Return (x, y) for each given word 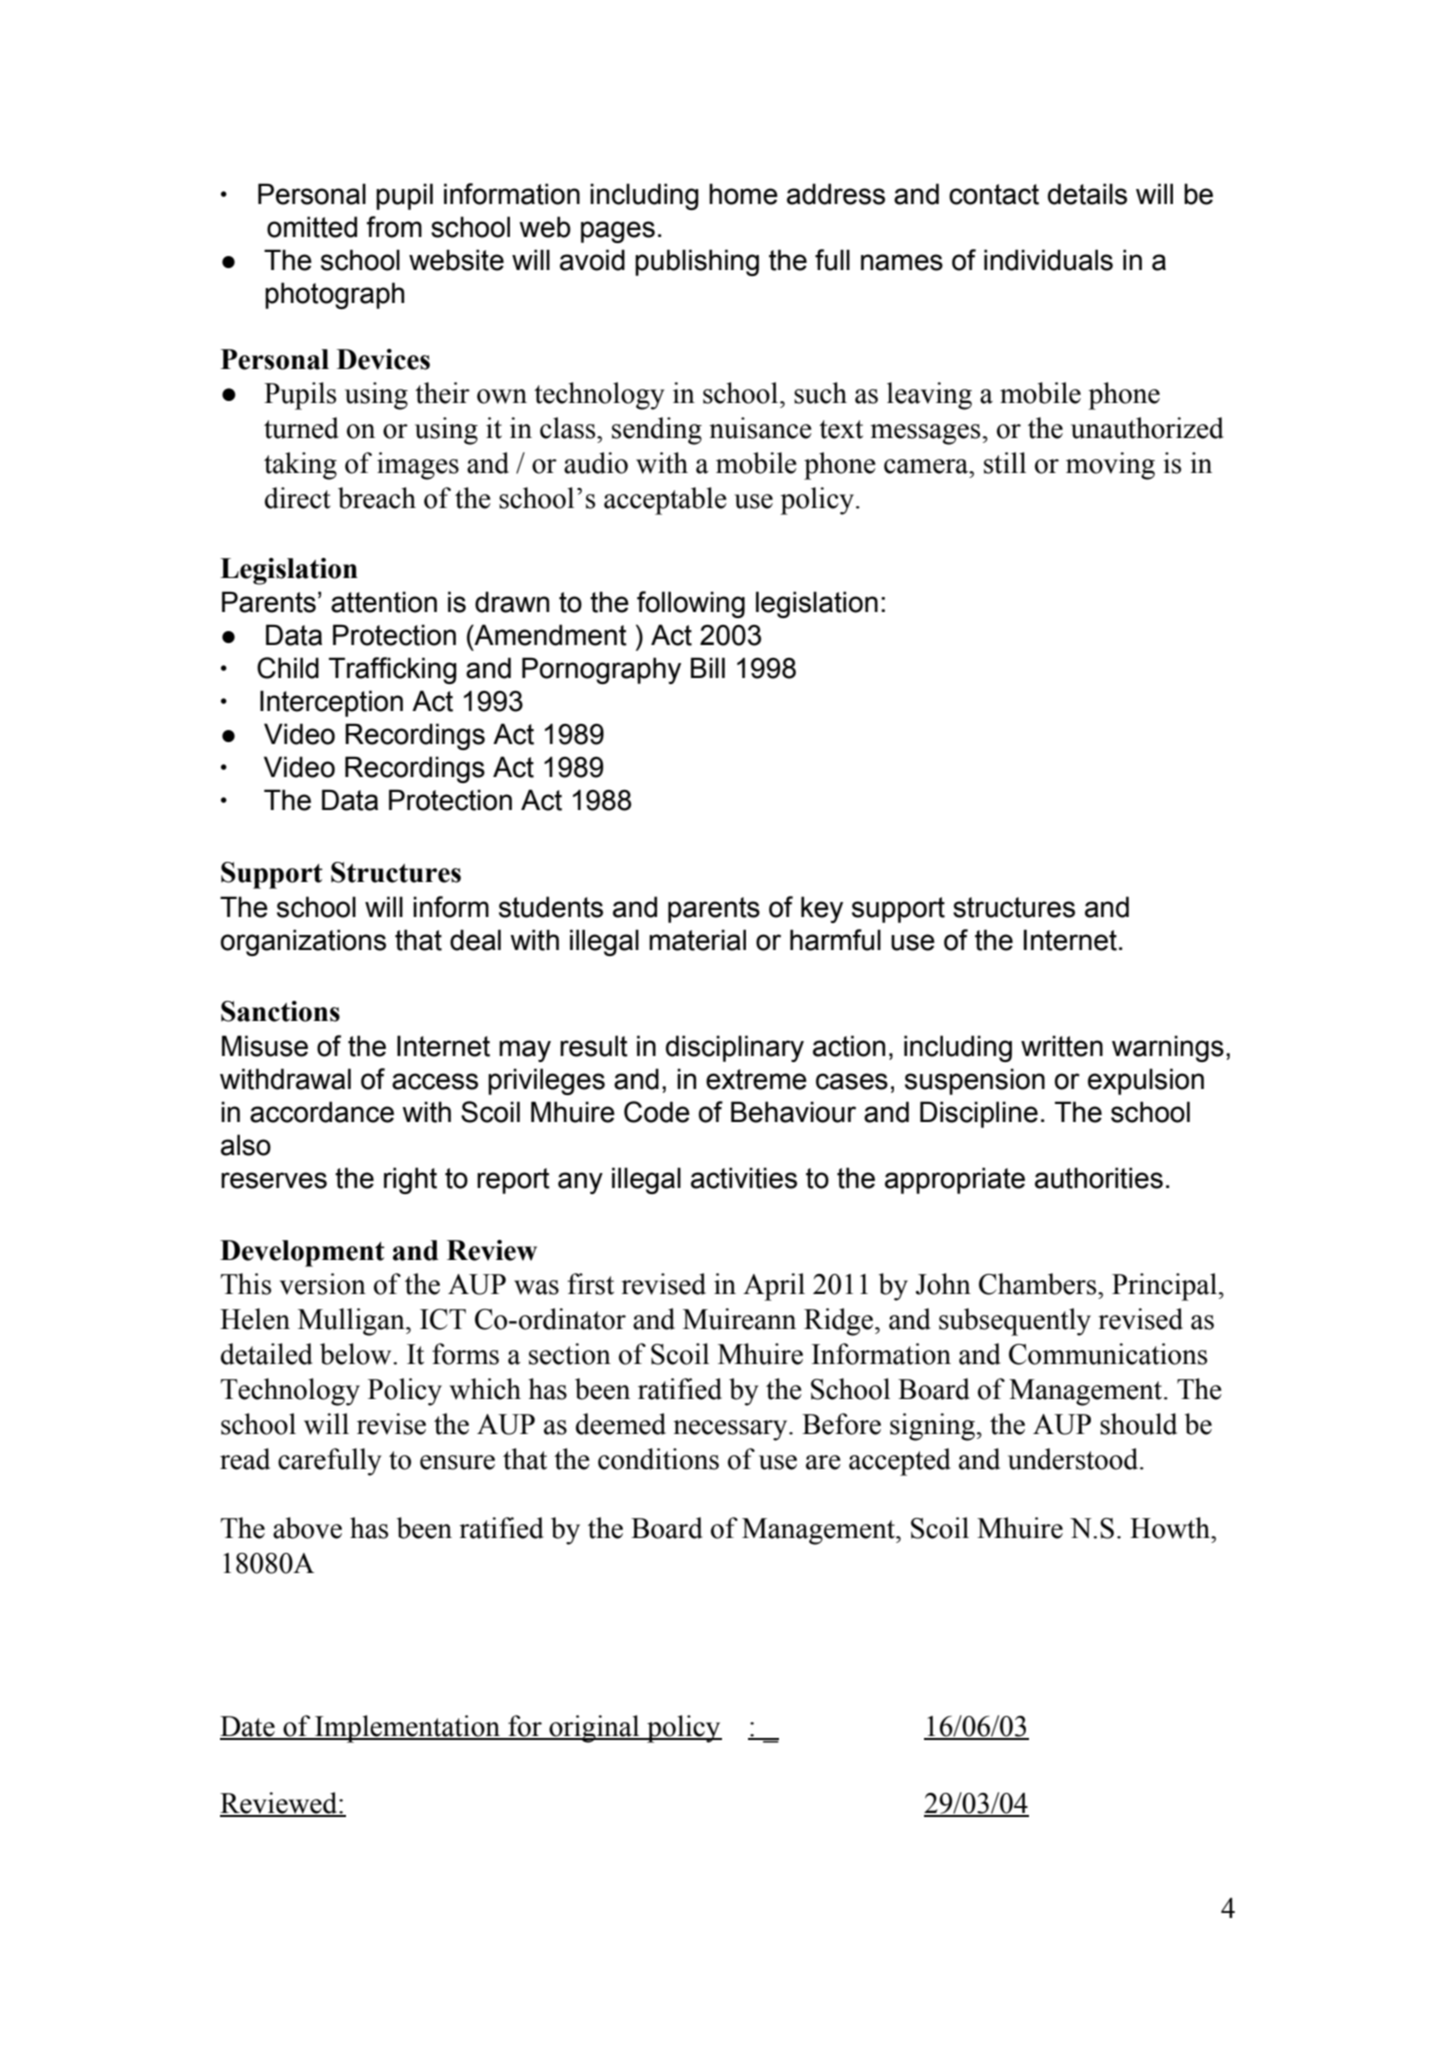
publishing (697, 262)
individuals (1048, 260)
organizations (303, 942)
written (1062, 1046)
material (697, 940)
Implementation (407, 1729)
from (394, 227)
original (594, 1729)
